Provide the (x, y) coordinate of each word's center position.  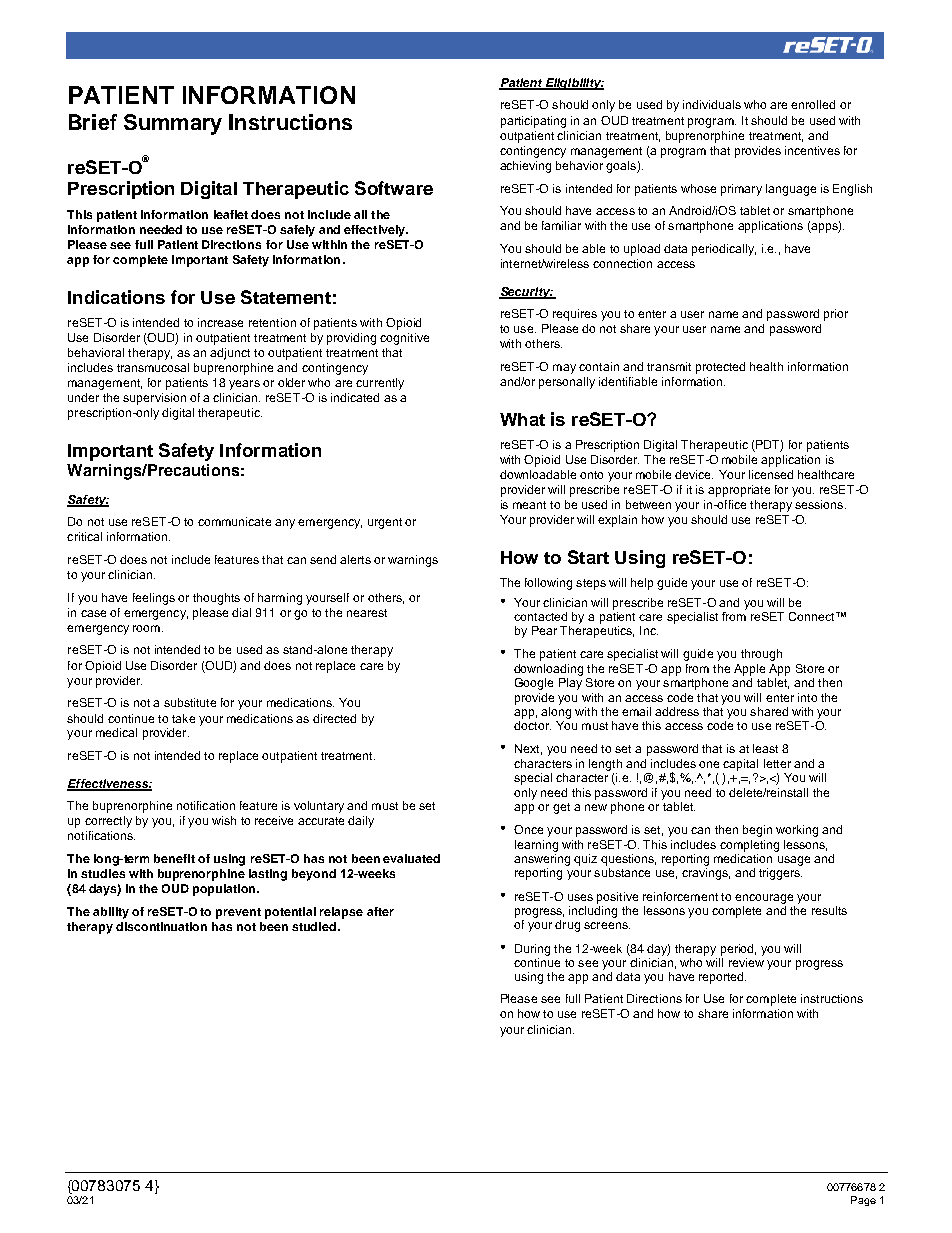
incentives (812, 150)
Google (534, 684)
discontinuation (161, 926)
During (532, 950)
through (761, 655)
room (146, 628)
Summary (173, 124)
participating (533, 122)
